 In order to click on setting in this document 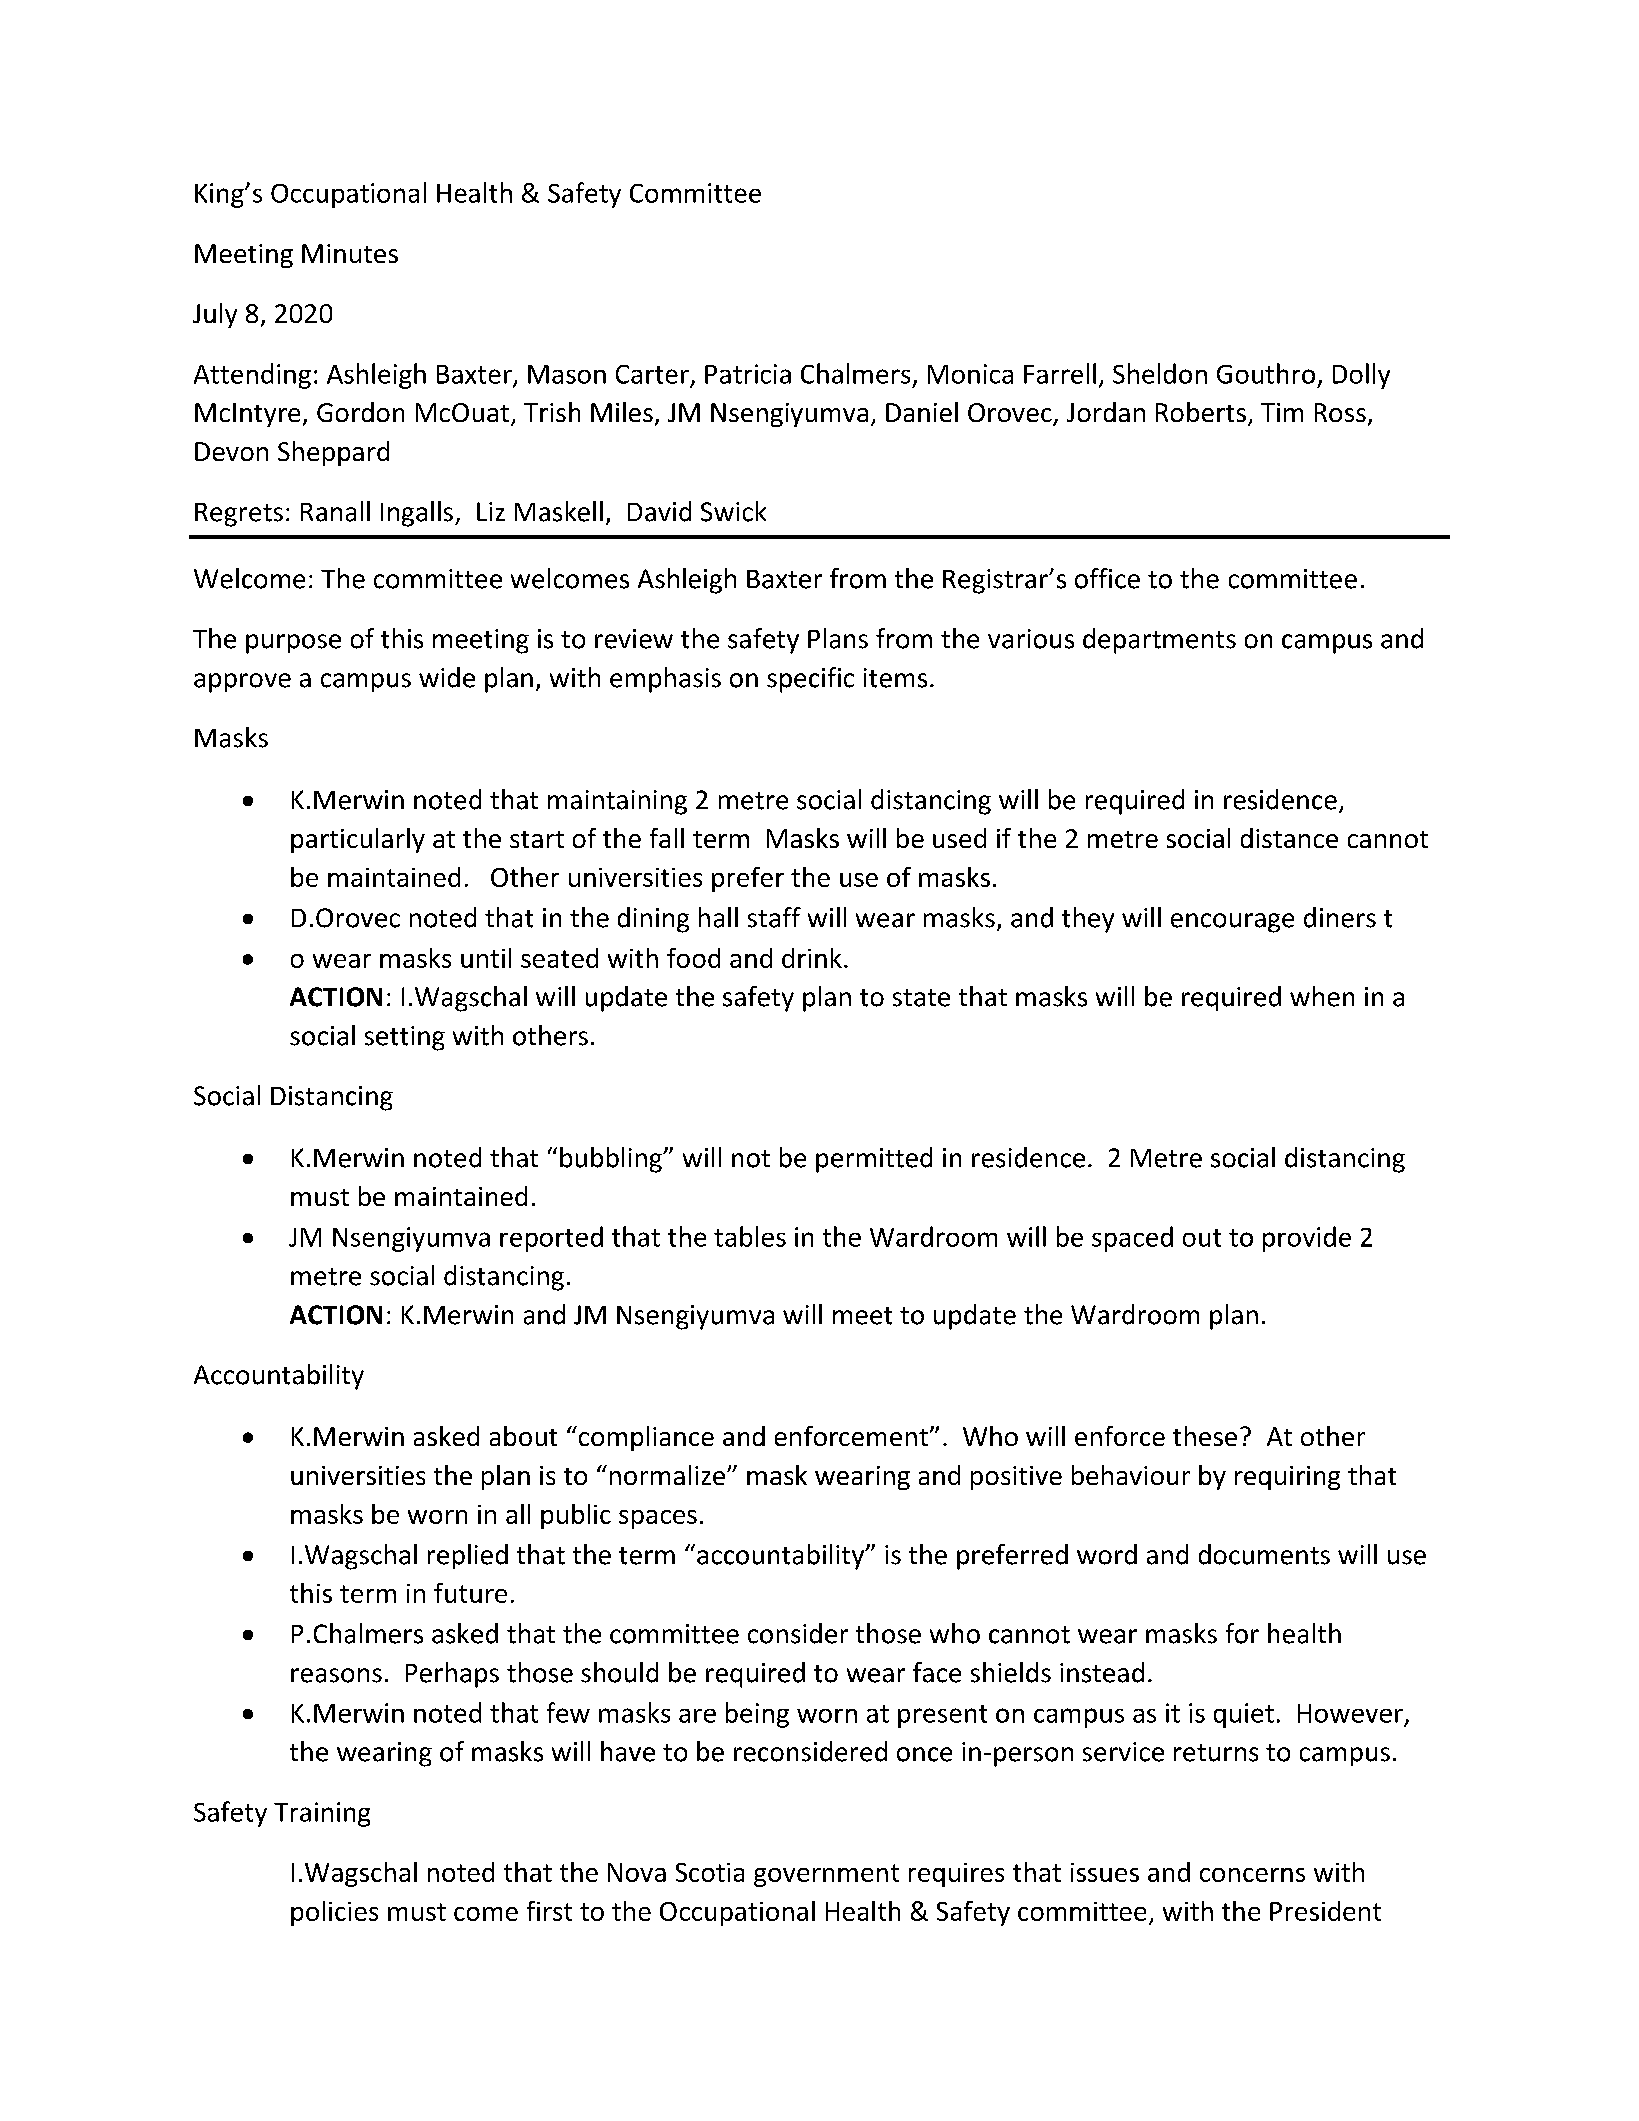, I will do `click(405, 1038)`.
